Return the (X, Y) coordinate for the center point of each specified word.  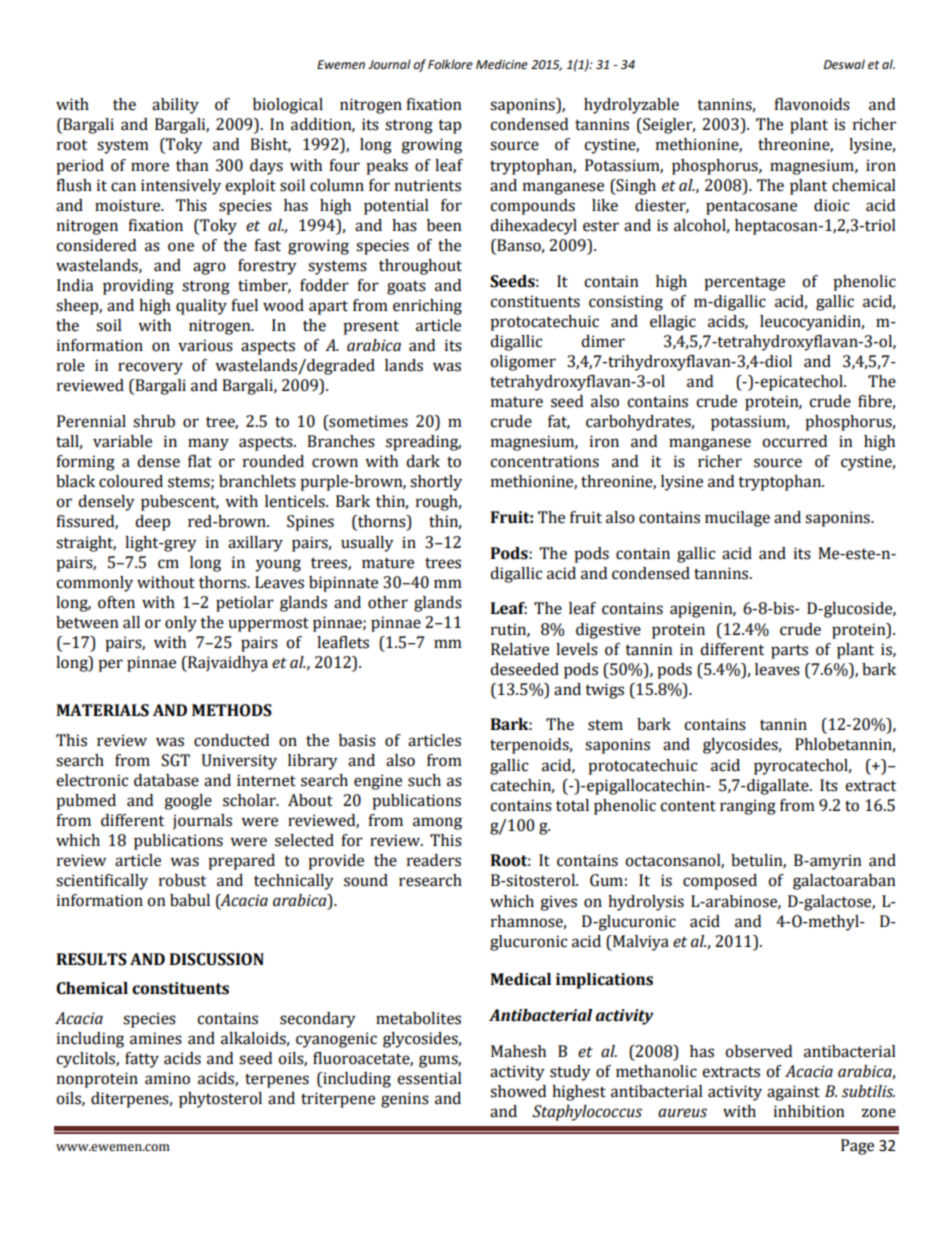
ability (175, 106)
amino (167, 1078)
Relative (520, 649)
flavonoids (812, 104)
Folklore (450, 64)
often (116, 602)
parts (789, 652)
